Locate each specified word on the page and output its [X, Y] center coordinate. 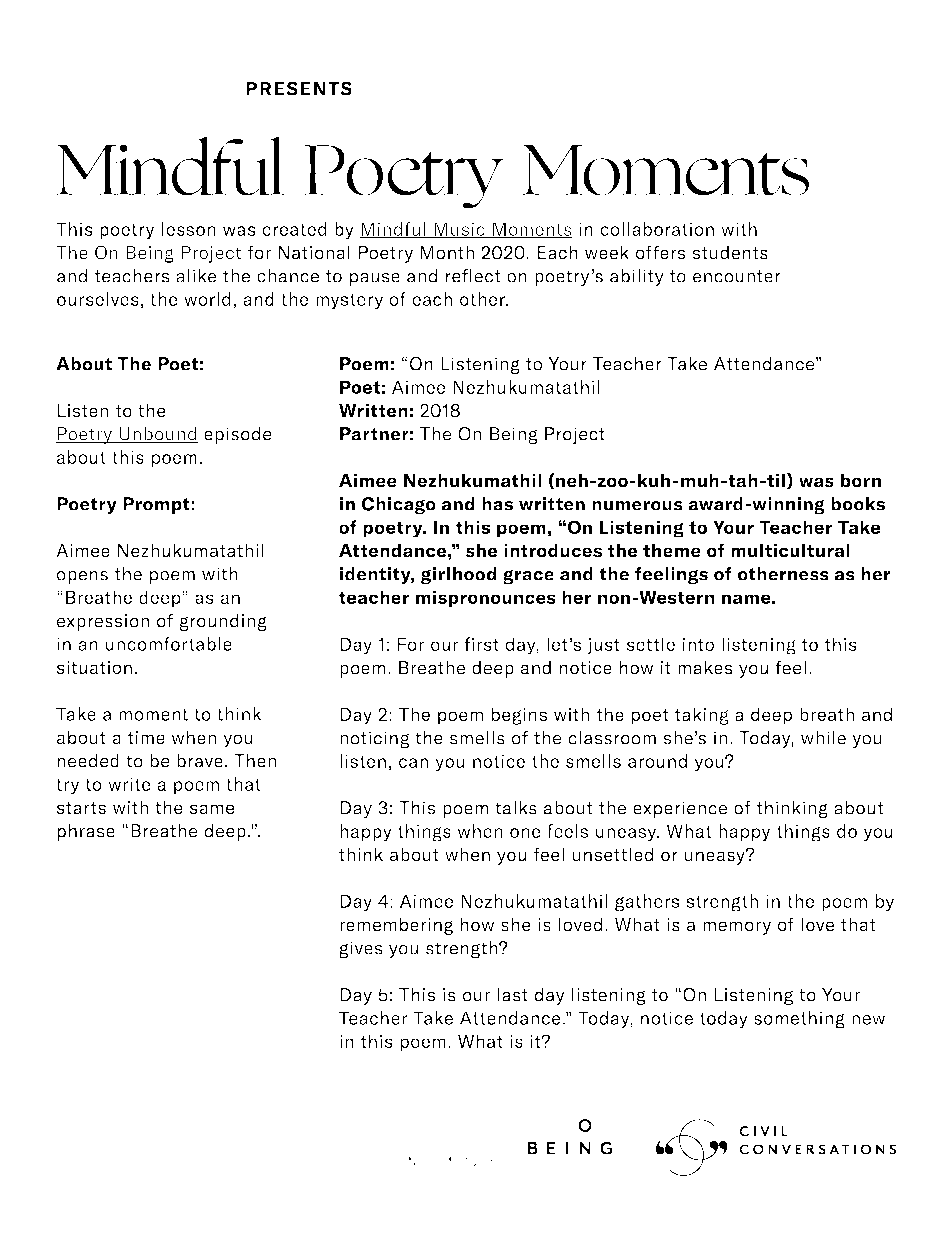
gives [361, 950]
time [146, 737]
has [497, 504]
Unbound [158, 435]
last [513, 994]
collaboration [657, 229]
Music [459, 230]
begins [519, 716]
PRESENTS [299, 88]
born [861, 480]
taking [702, 716]
